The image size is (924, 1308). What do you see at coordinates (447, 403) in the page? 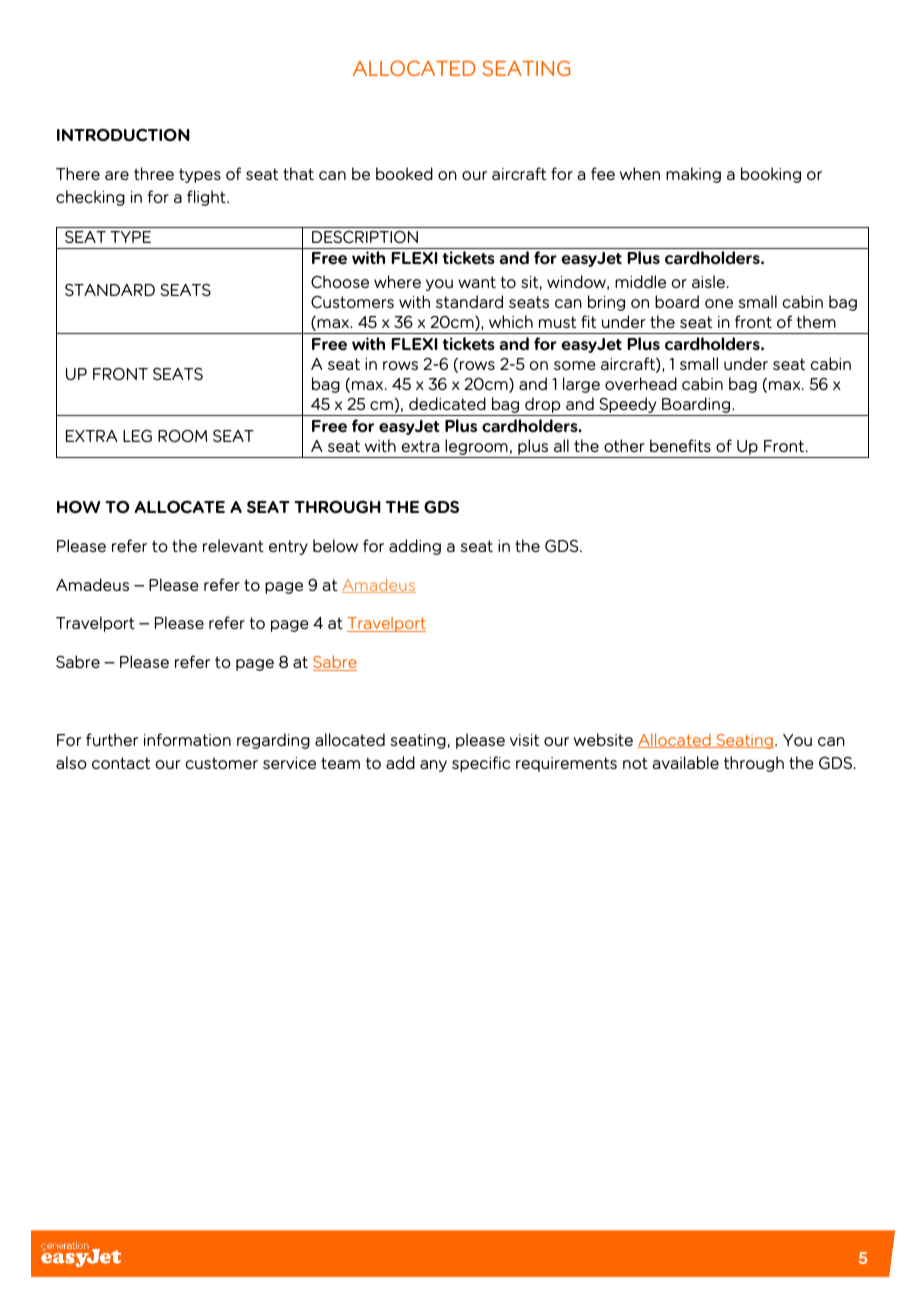
I see `dedicated` at bounding box center [447, 403].
